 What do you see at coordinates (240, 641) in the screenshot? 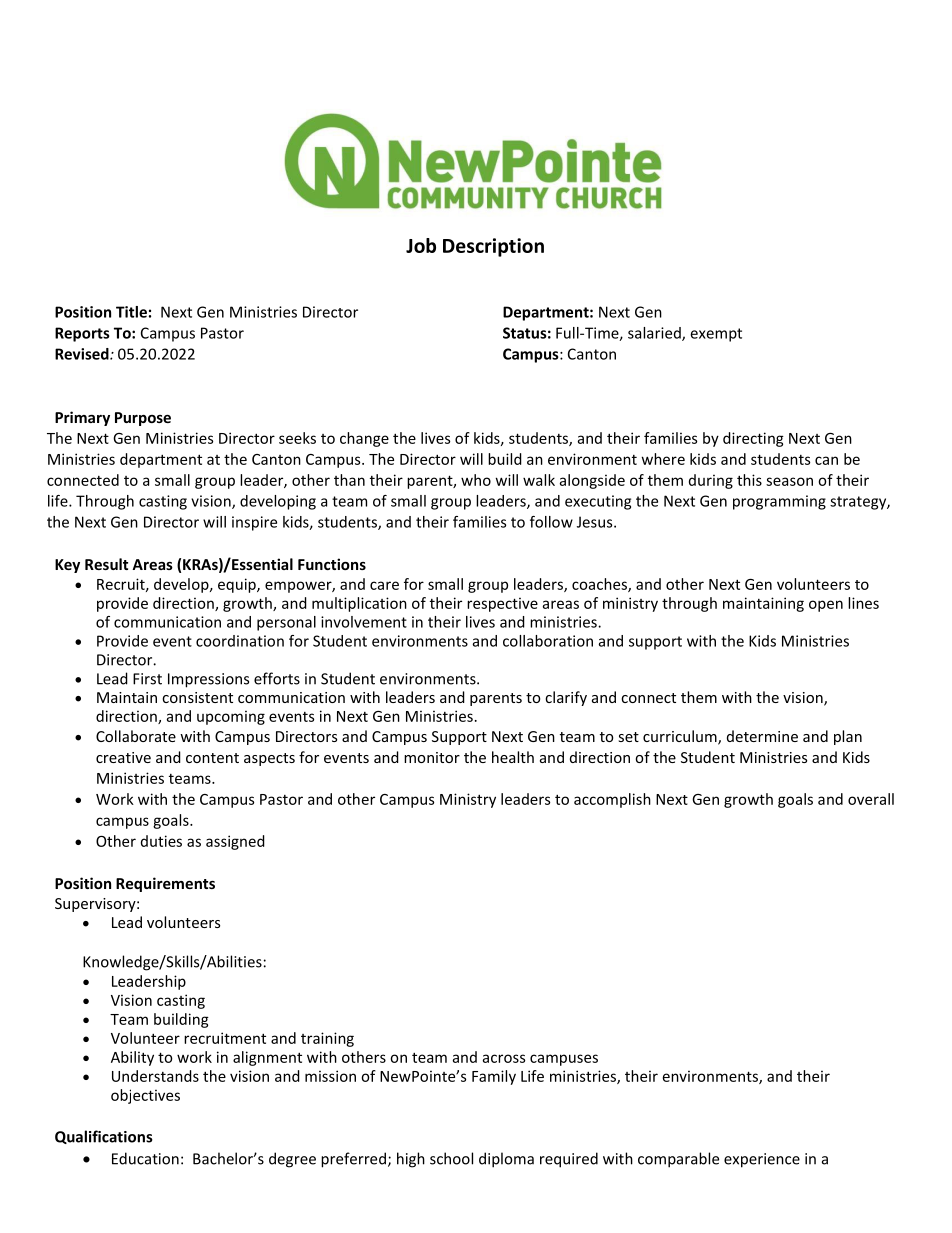
I see `coordination` at bounding box center [240, 641].
